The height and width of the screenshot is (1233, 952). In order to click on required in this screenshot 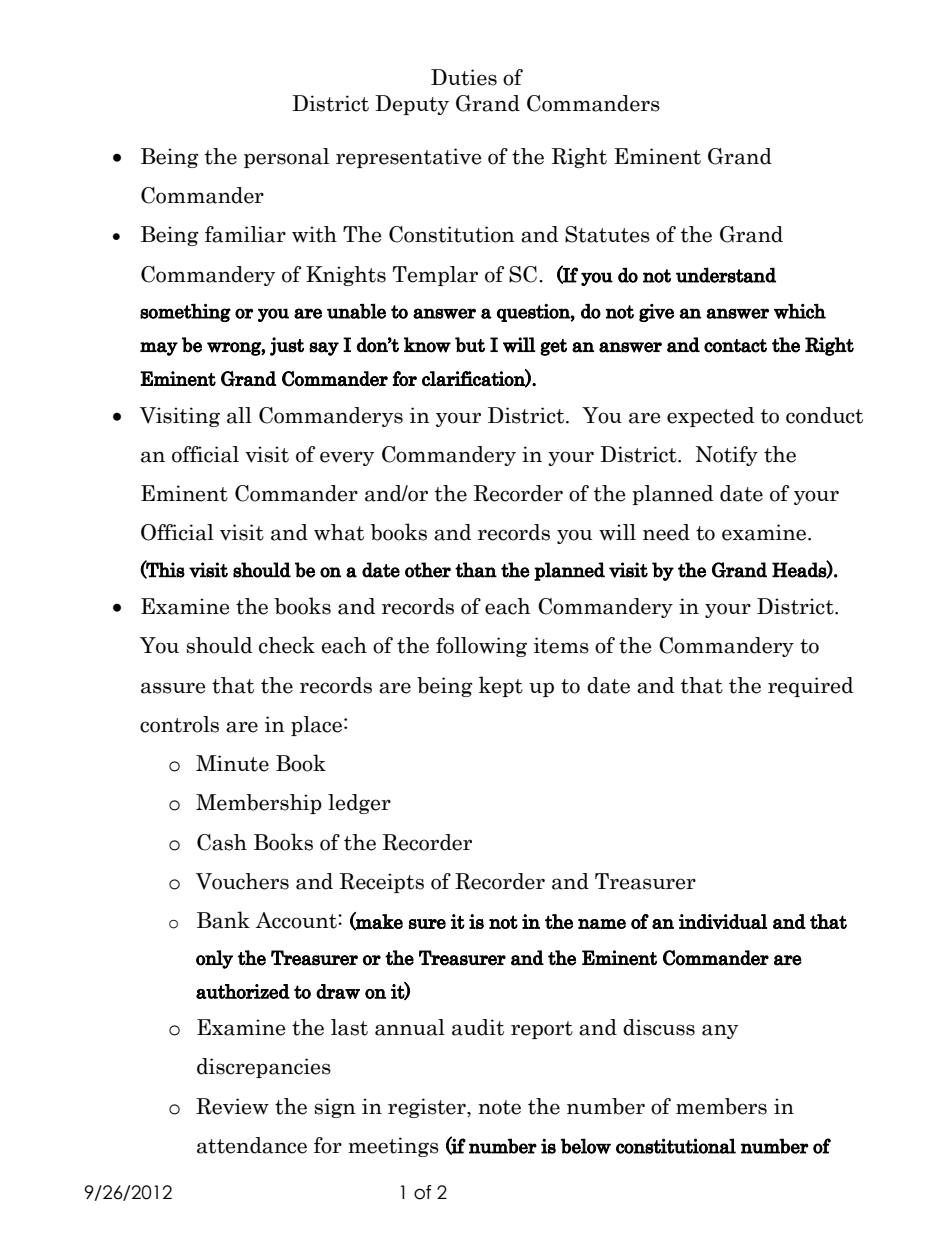, I will do `click(811, 687)`.
